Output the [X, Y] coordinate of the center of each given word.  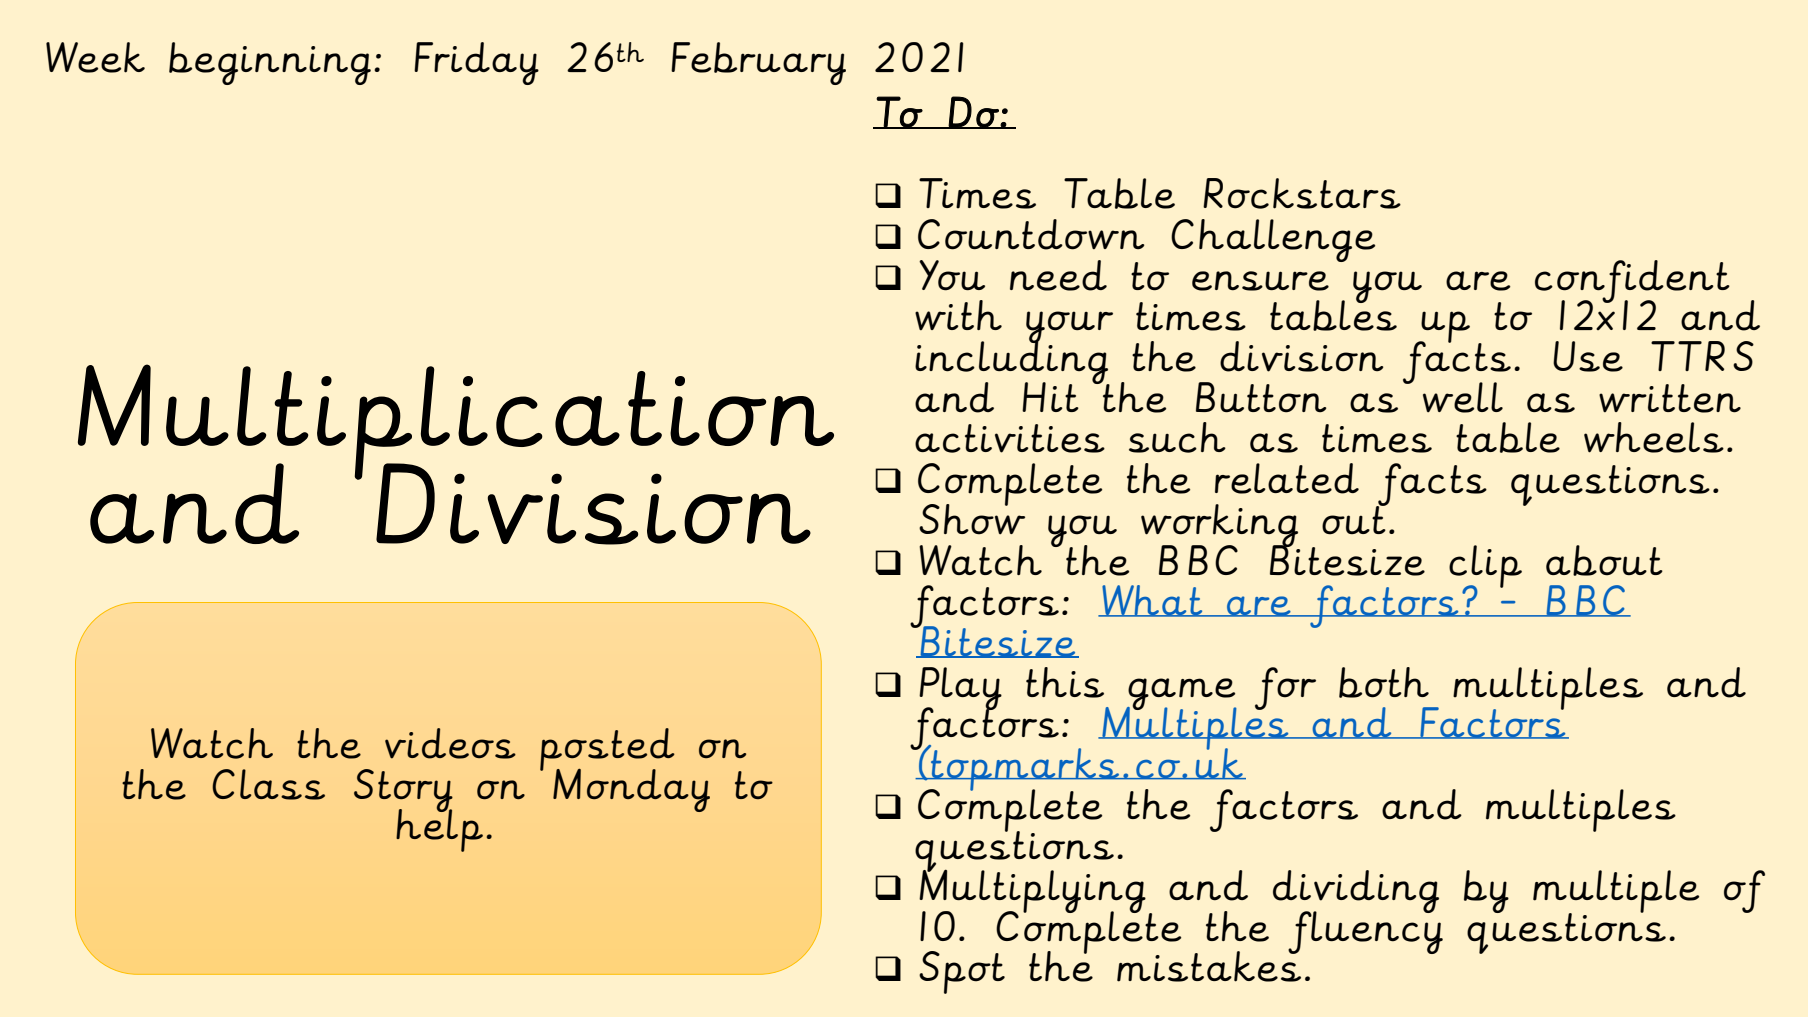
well [1463, 397]
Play [960, 689]
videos [450, 743]
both [1384, 682]
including [1012, 363]
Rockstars [1302, 193]
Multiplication [456, 423]
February [758, 63]
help [439, 829]
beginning [270, 63]
